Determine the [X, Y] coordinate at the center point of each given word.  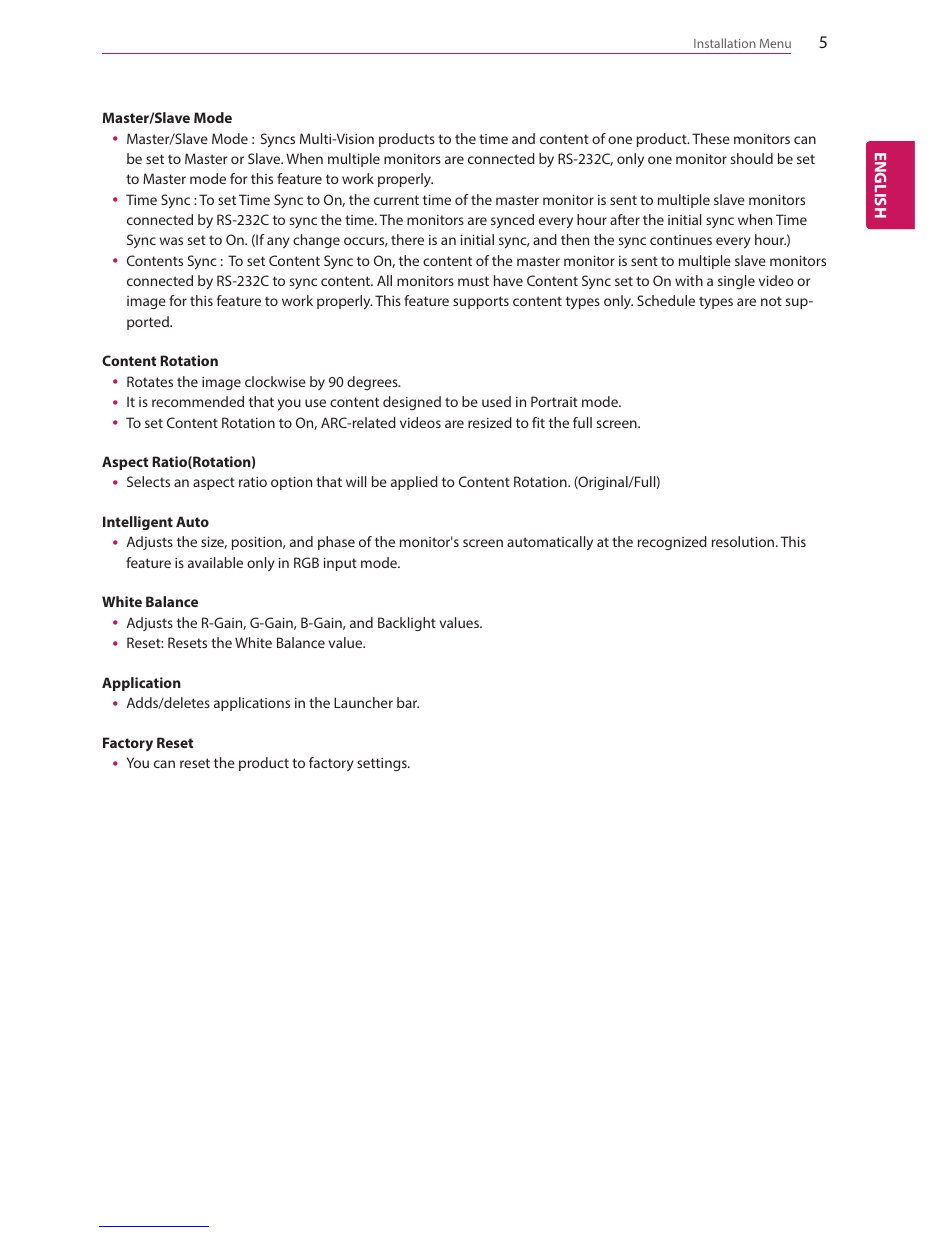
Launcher [363, 702]
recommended [198, 401]
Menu [775, 43]
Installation [725, 43]
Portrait [554, 401]
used [496, 401]
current [396, 200]
